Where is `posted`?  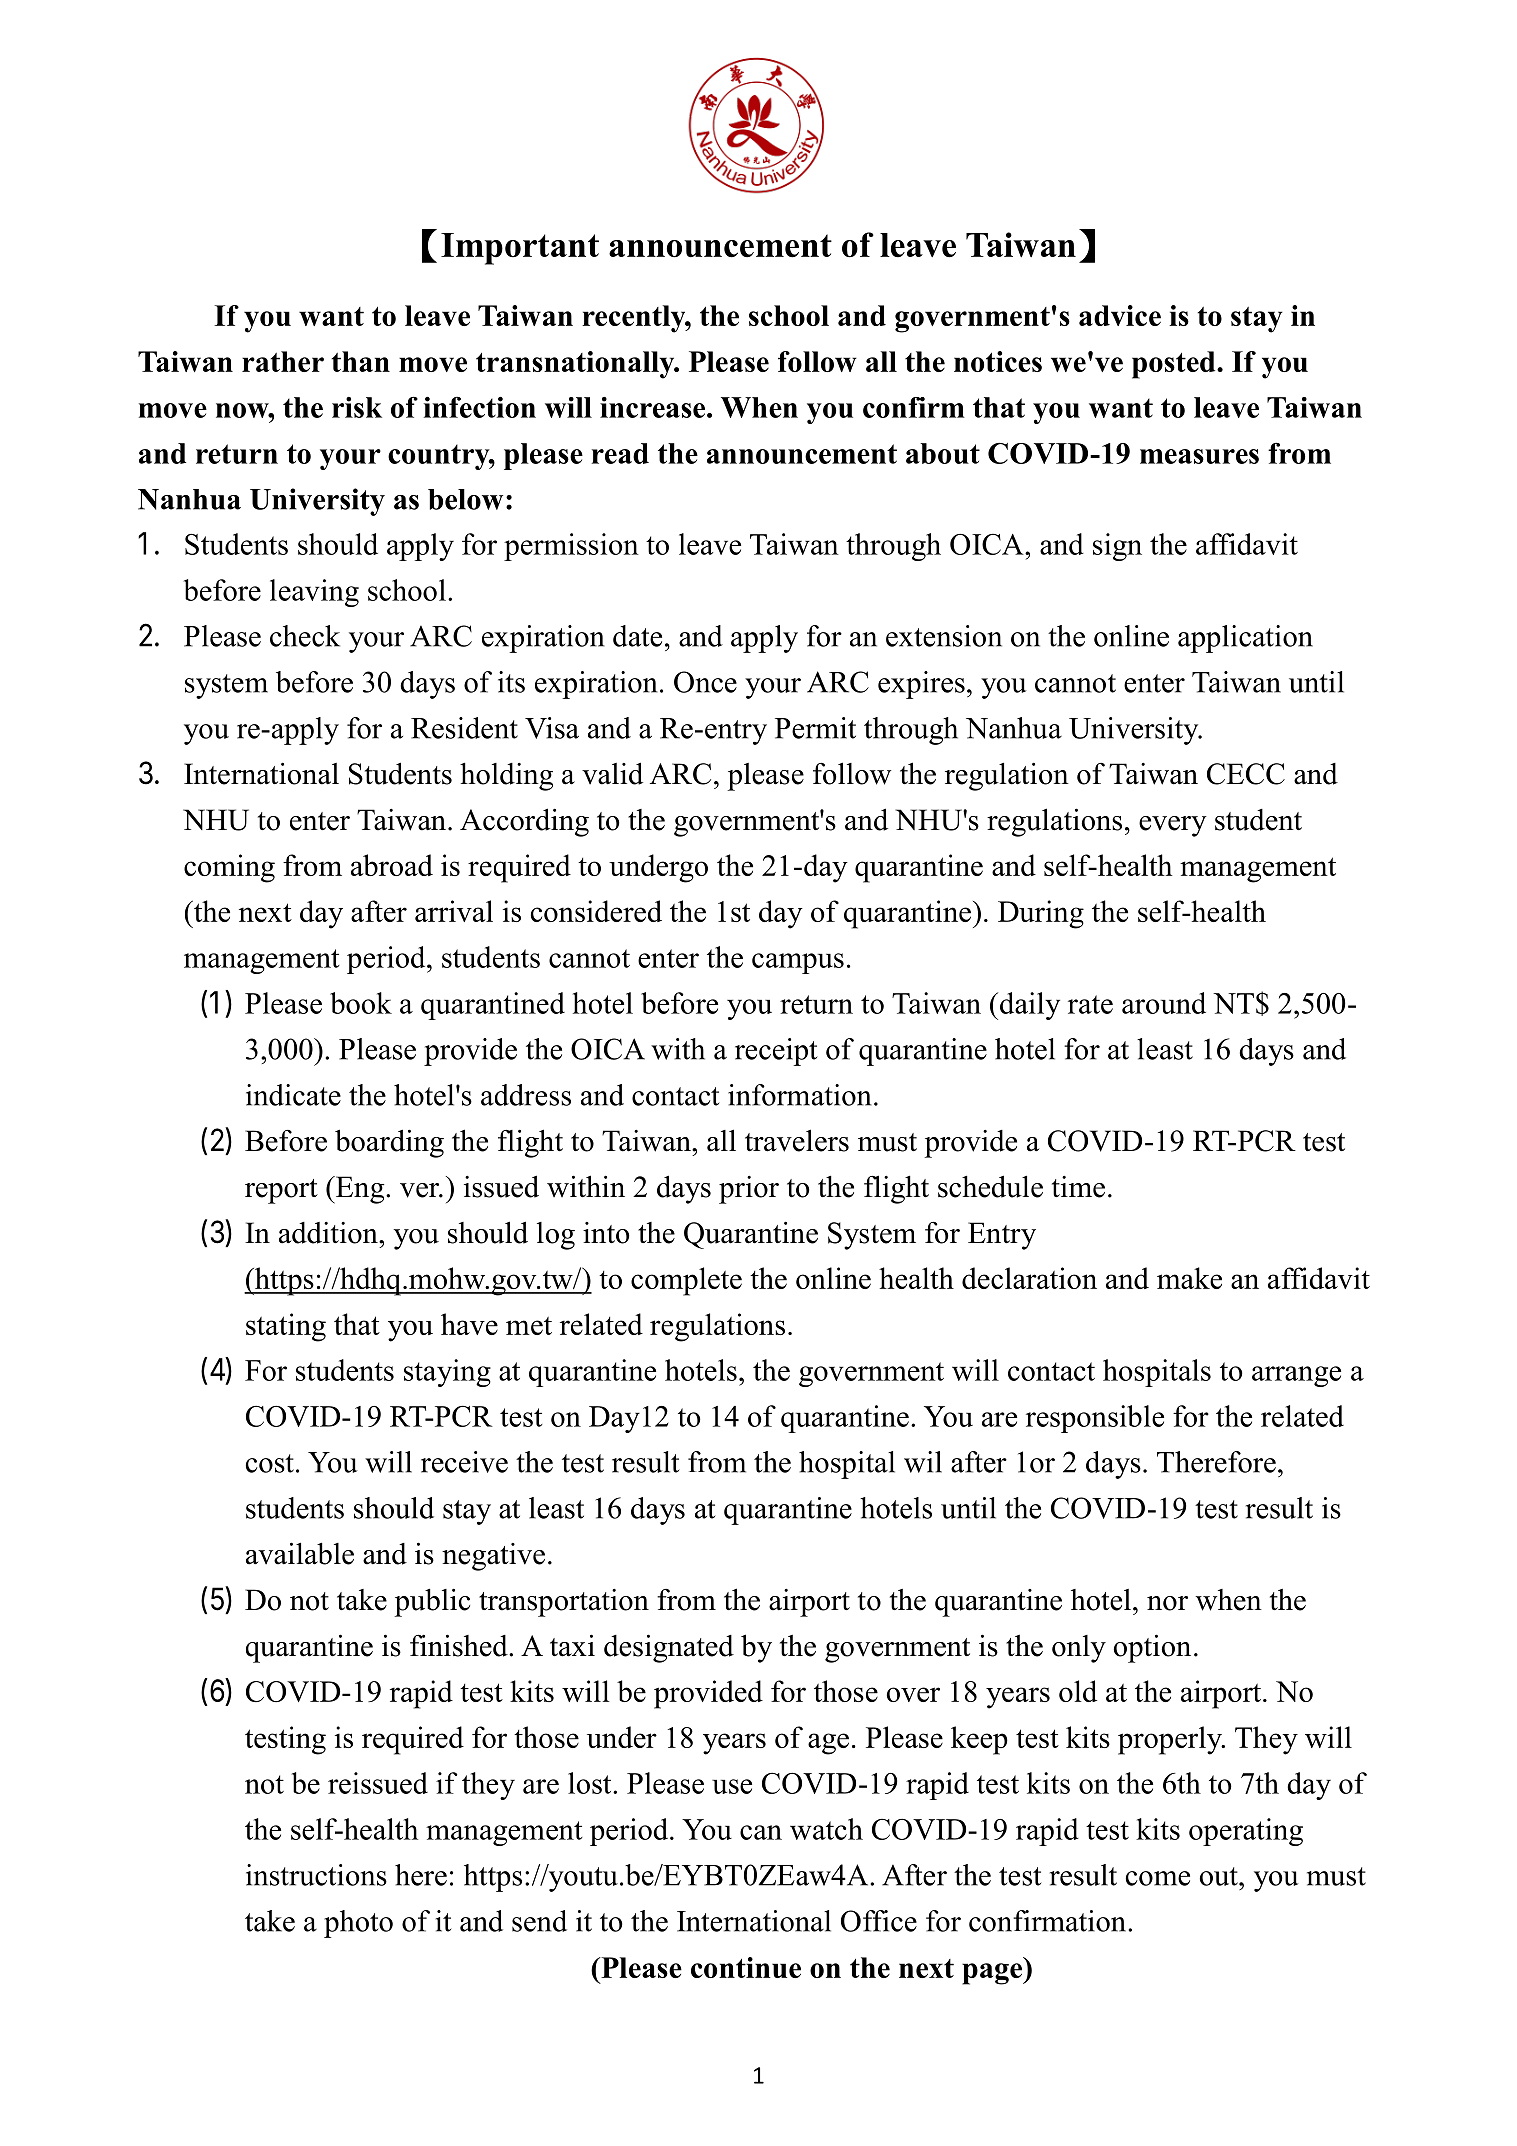 posted is located at coordinates (1175, 365).
